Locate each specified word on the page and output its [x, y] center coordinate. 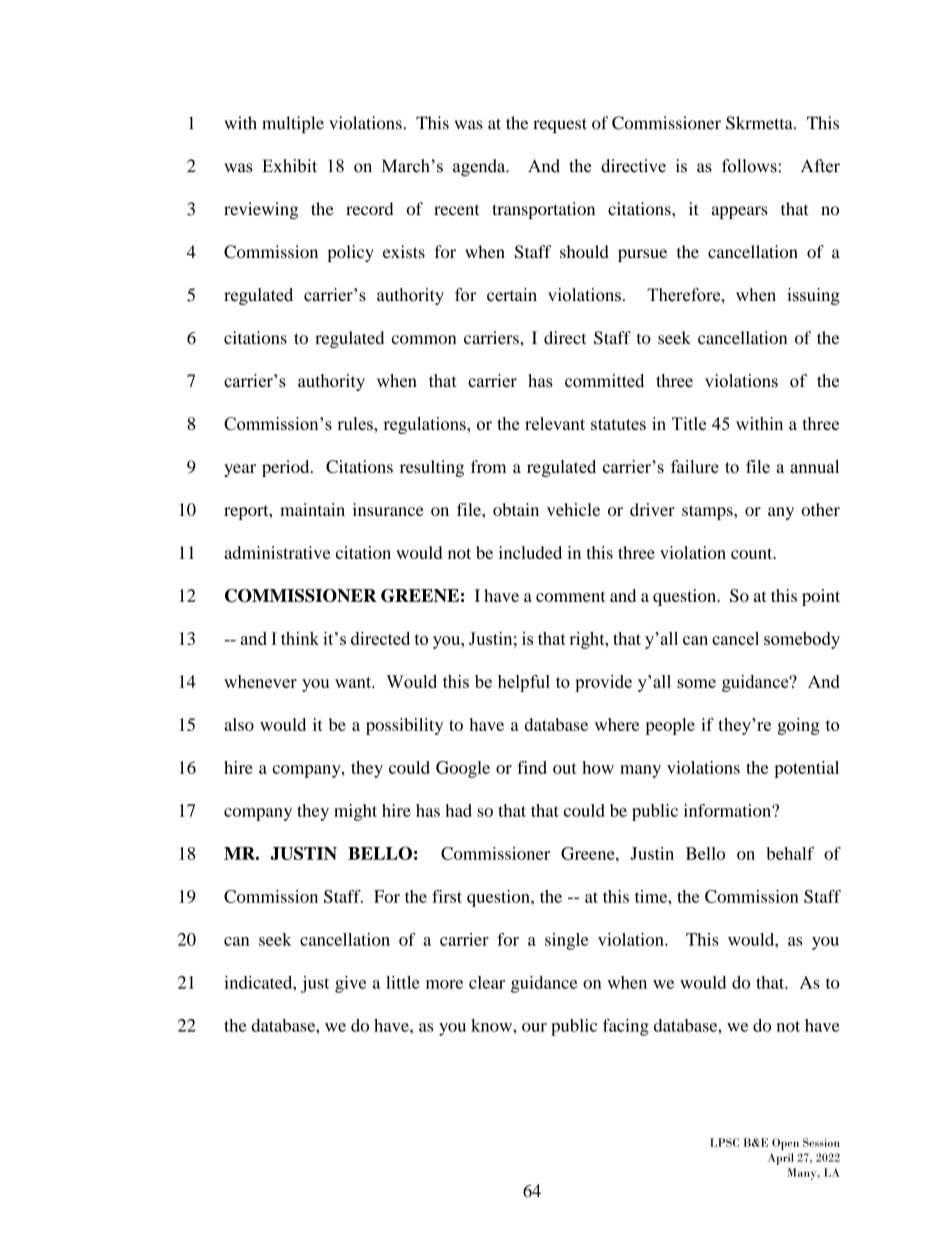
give [350, 984]
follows [750, 166]
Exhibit [289, 166]
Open [785, 1144]
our [534, 1027]
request [560, 125]
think [300, 638]
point [821, 597]
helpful [524, 683]
